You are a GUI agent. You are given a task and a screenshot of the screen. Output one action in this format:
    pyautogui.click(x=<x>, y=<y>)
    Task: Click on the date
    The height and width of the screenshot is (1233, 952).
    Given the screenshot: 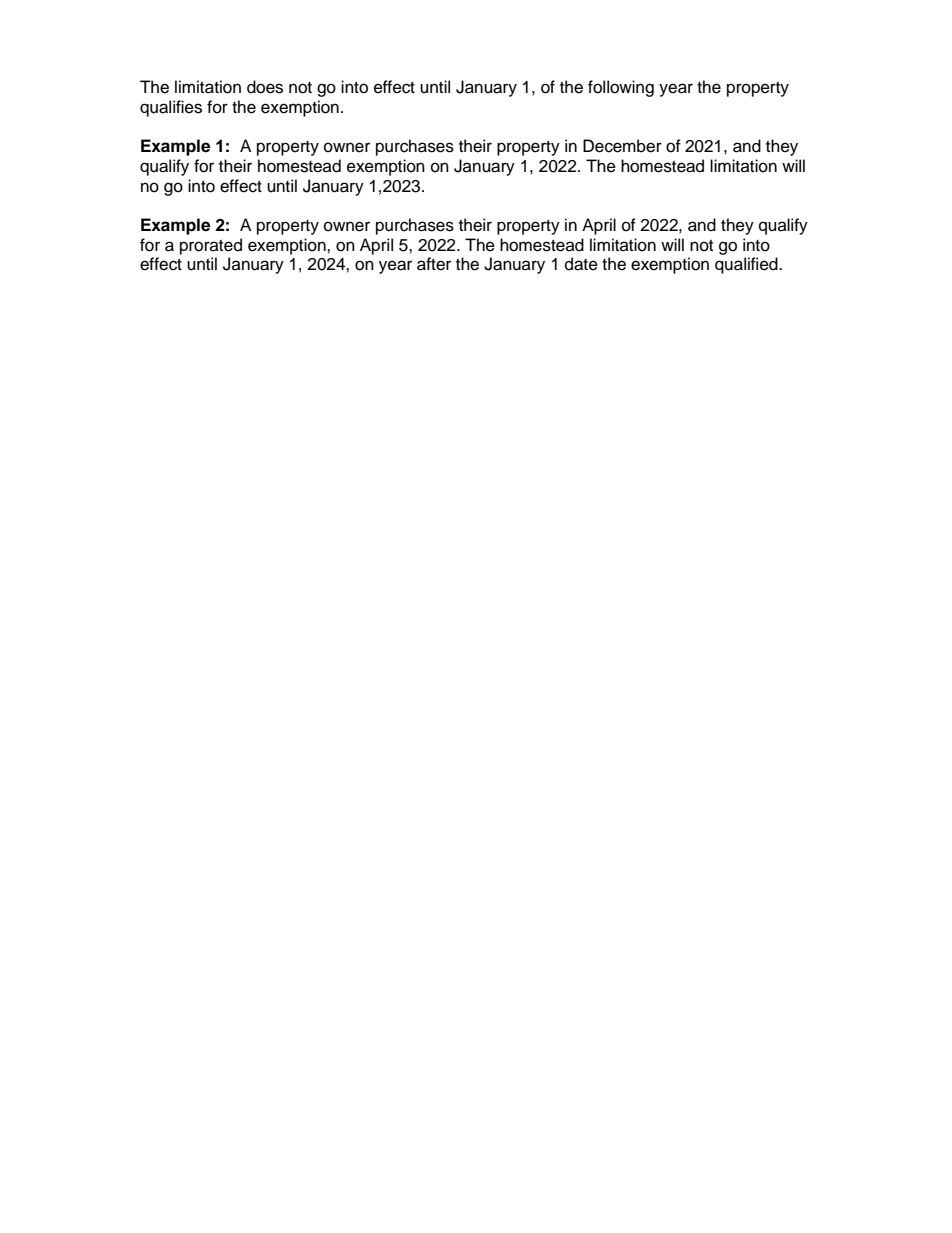 What is the action you would take?
    pyautogui.click(x=581, y=264)
